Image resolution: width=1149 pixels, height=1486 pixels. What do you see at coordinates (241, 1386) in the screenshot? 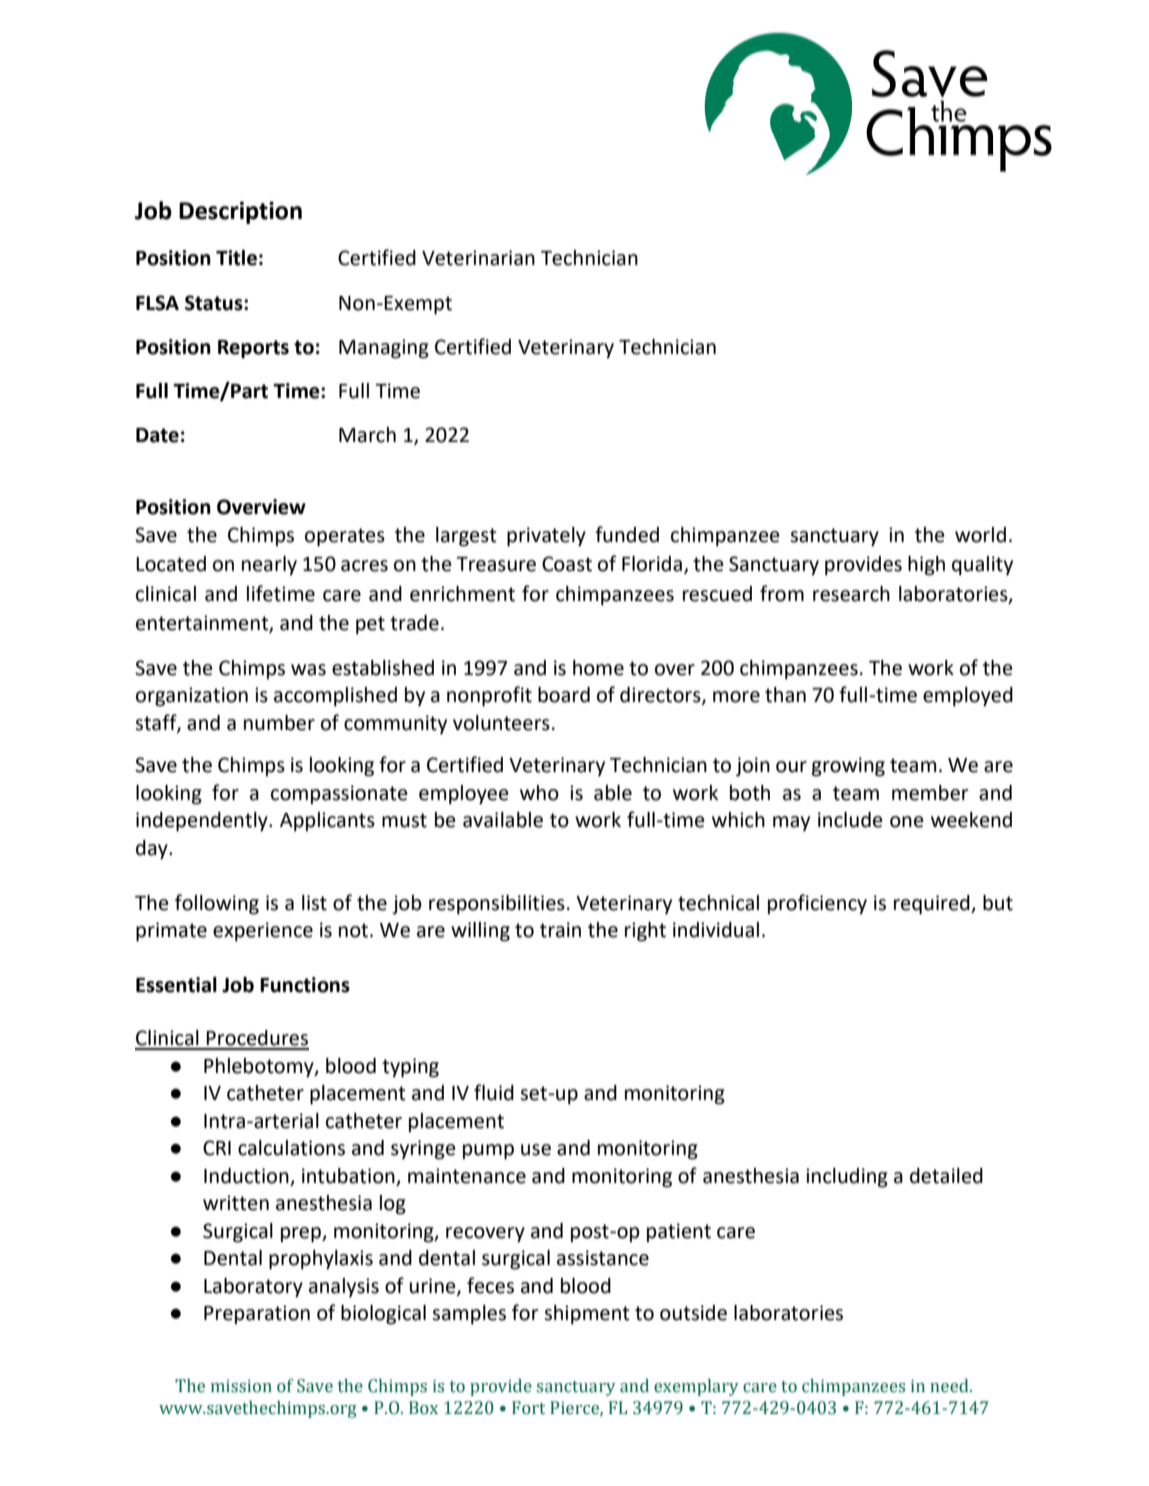
I see `mission` at bounding box center [241, 1386].
